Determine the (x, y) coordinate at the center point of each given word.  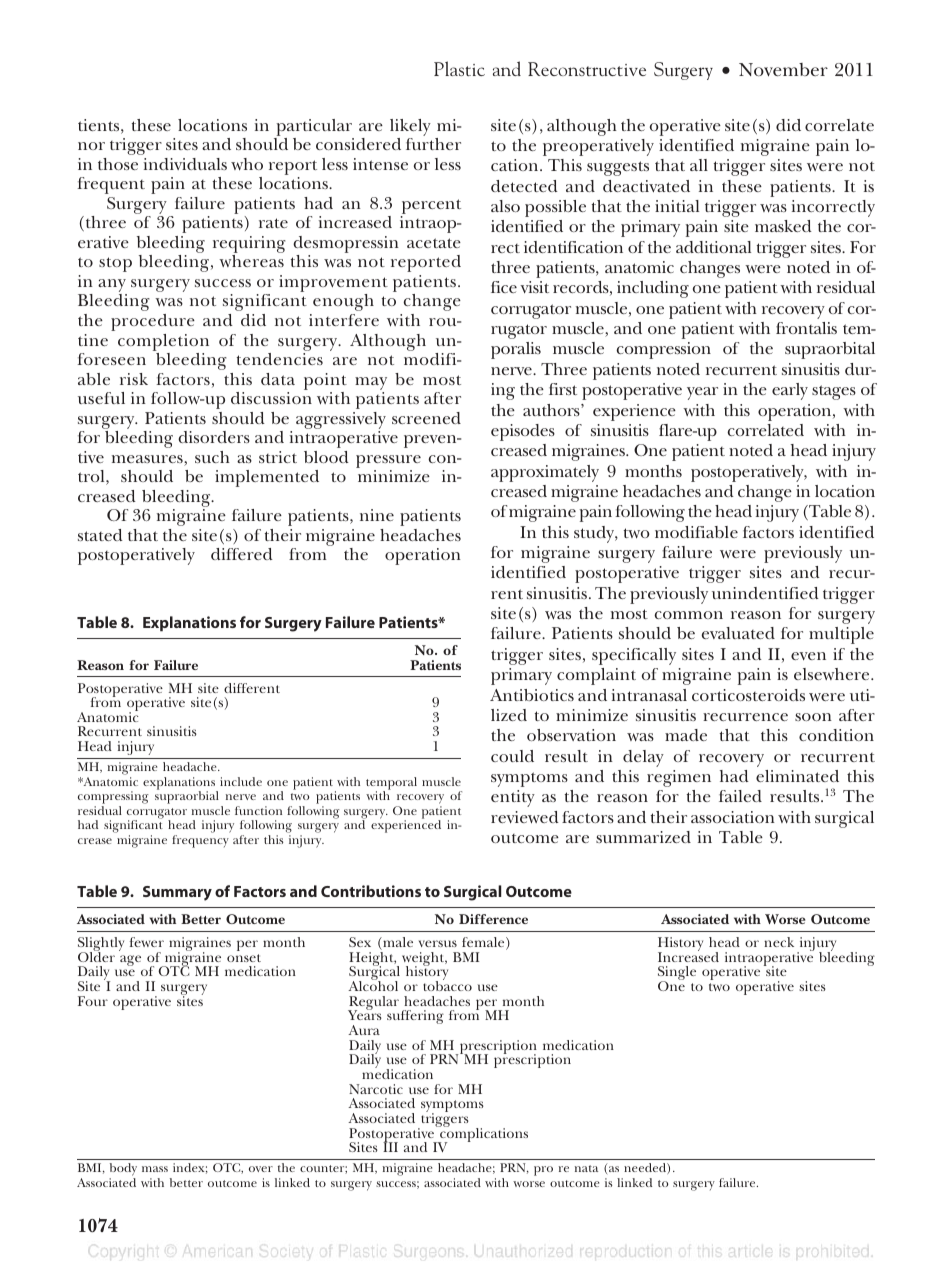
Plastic (459, 68)
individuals (185, 164)
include (241, 781)
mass (155, 1169)
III (390, 1146)
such (212, 457)
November (783, 70)
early (790, 391)
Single (677, 974)
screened (426, 418)
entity (513, 798)
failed (740, 796)
